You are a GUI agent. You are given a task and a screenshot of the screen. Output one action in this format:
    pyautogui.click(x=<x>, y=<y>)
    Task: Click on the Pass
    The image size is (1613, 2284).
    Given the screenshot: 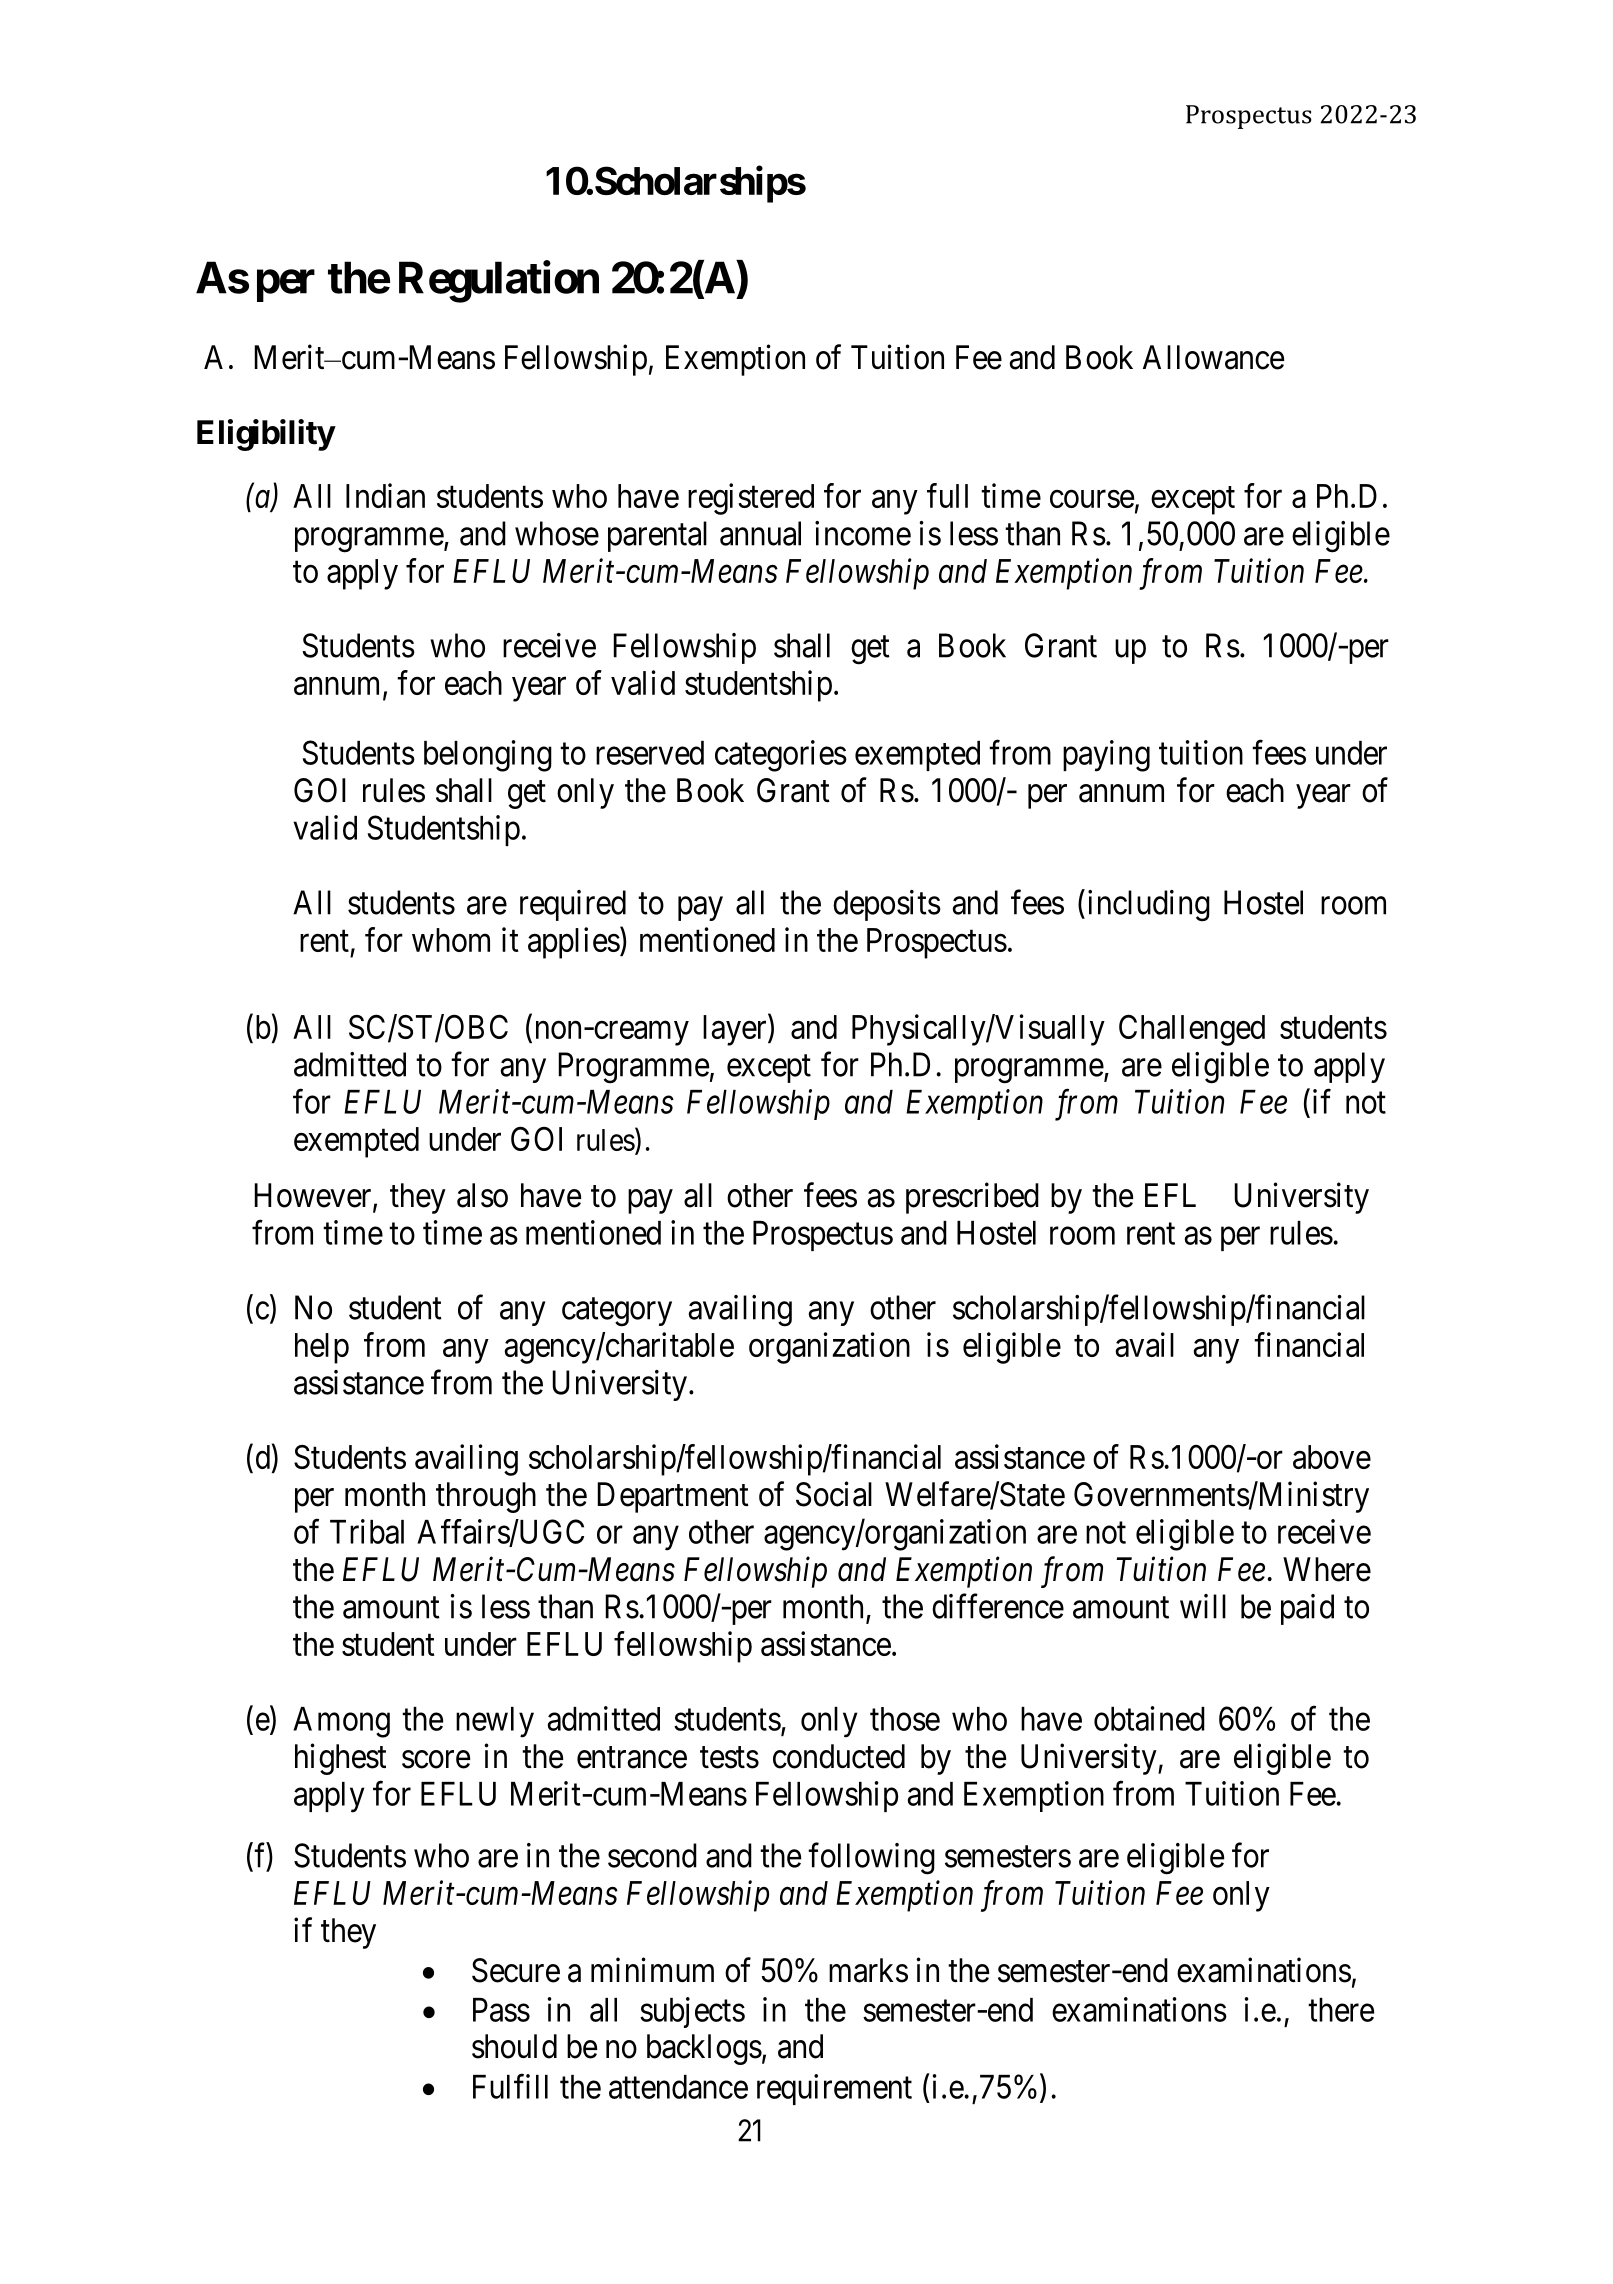 What is the action you would take?
    pyautogui.click(x=501, y=2010)
